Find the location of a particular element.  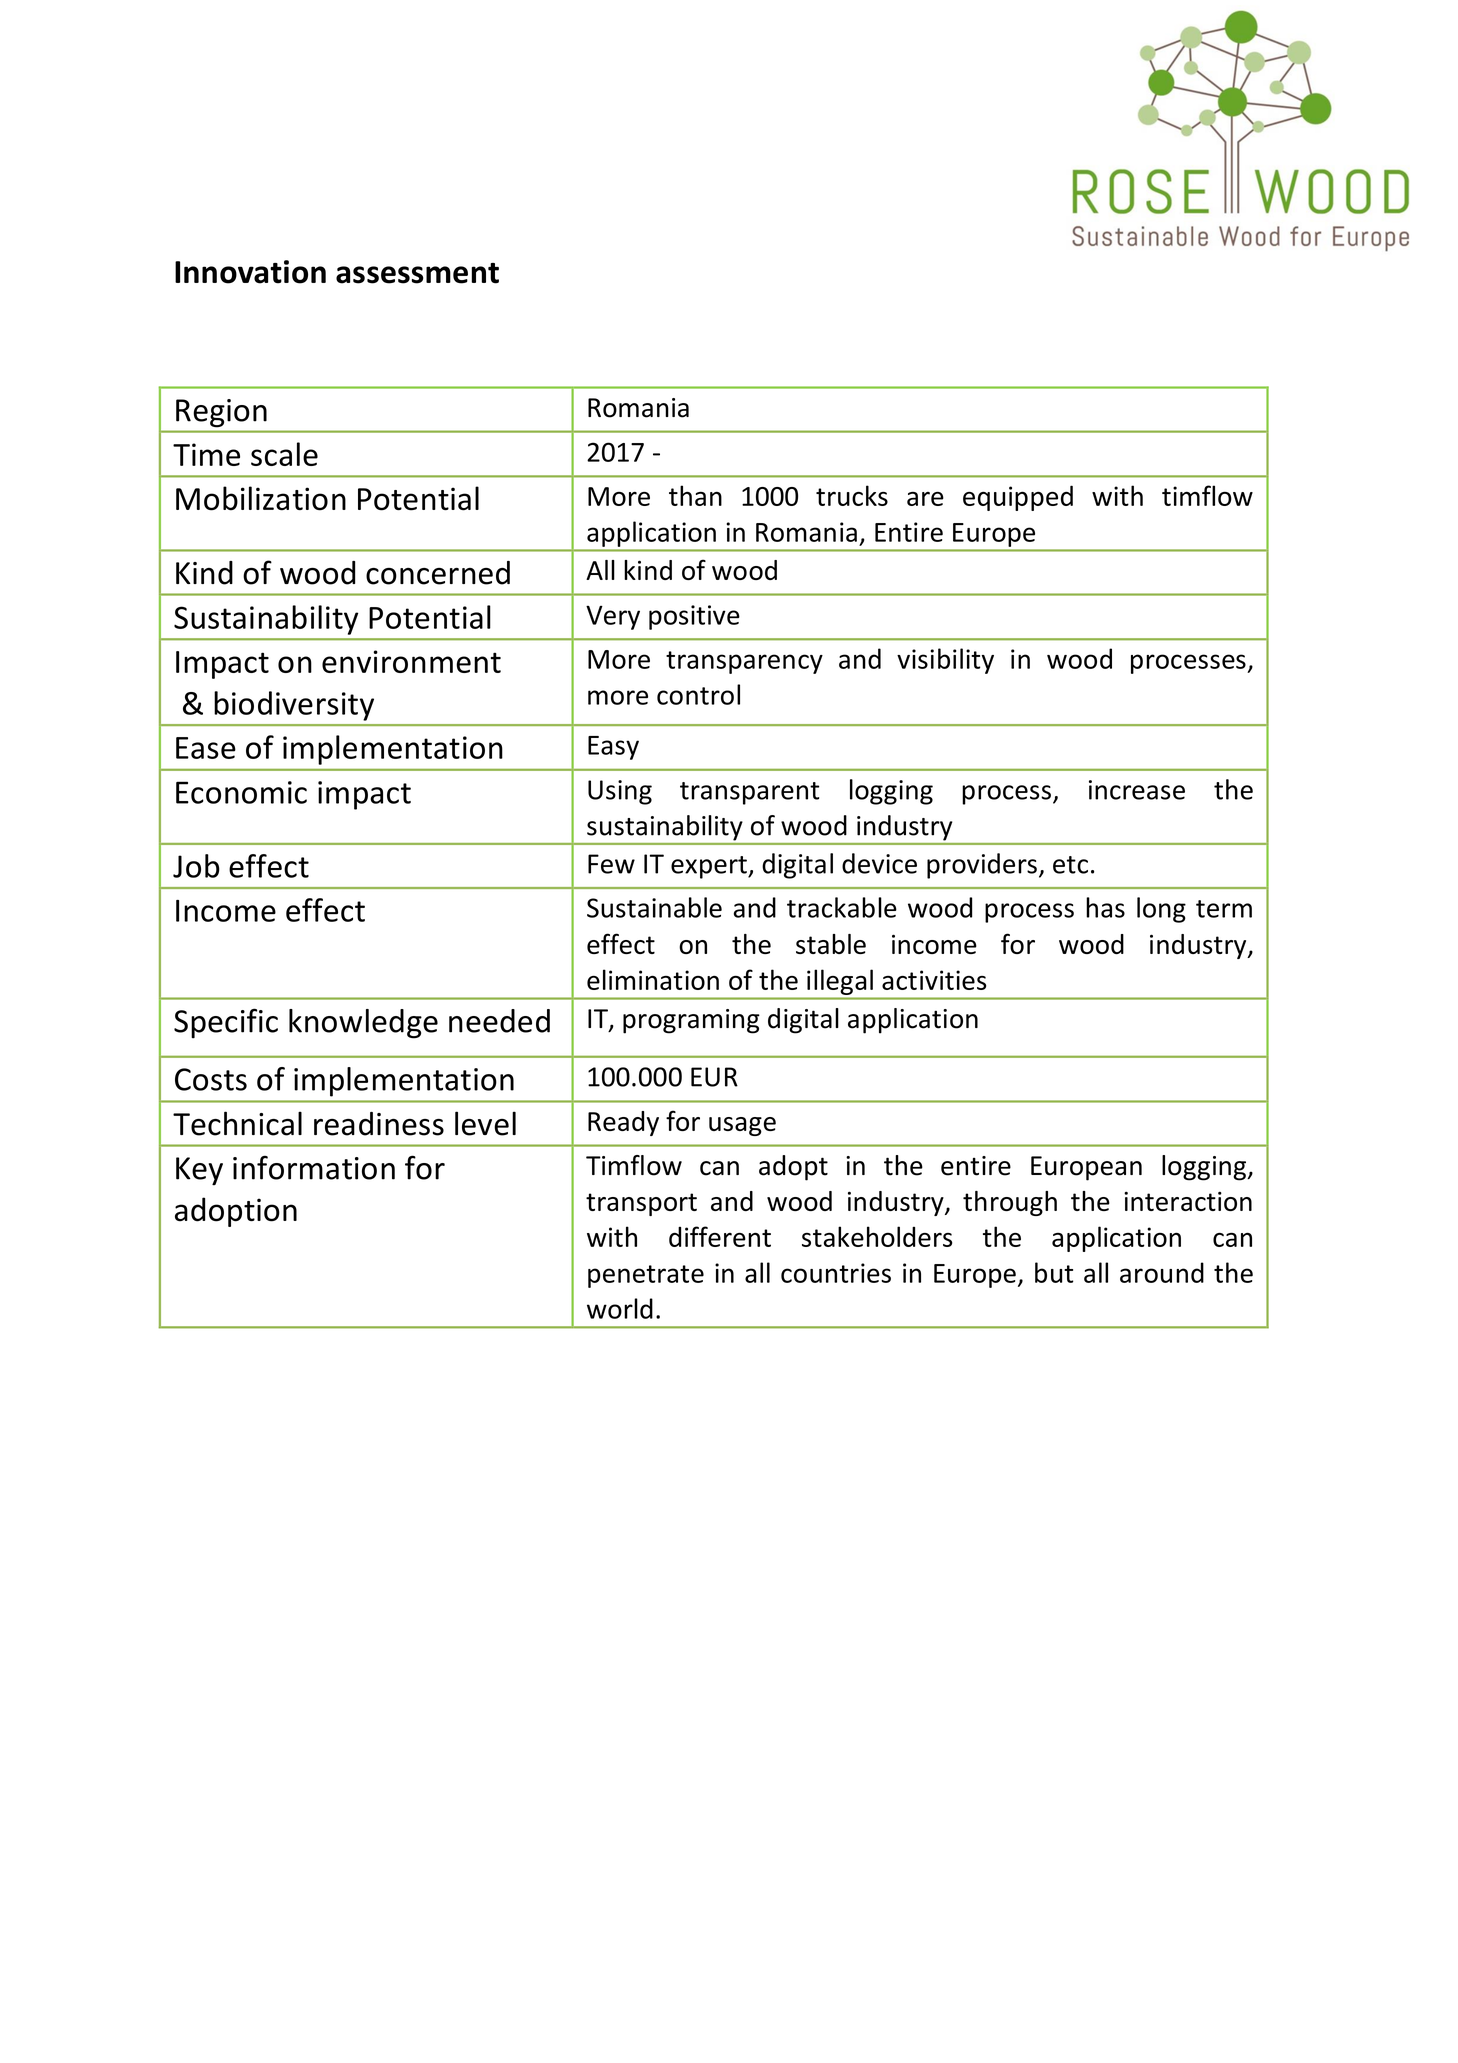

assessment is located at coordinates (417, 273).
